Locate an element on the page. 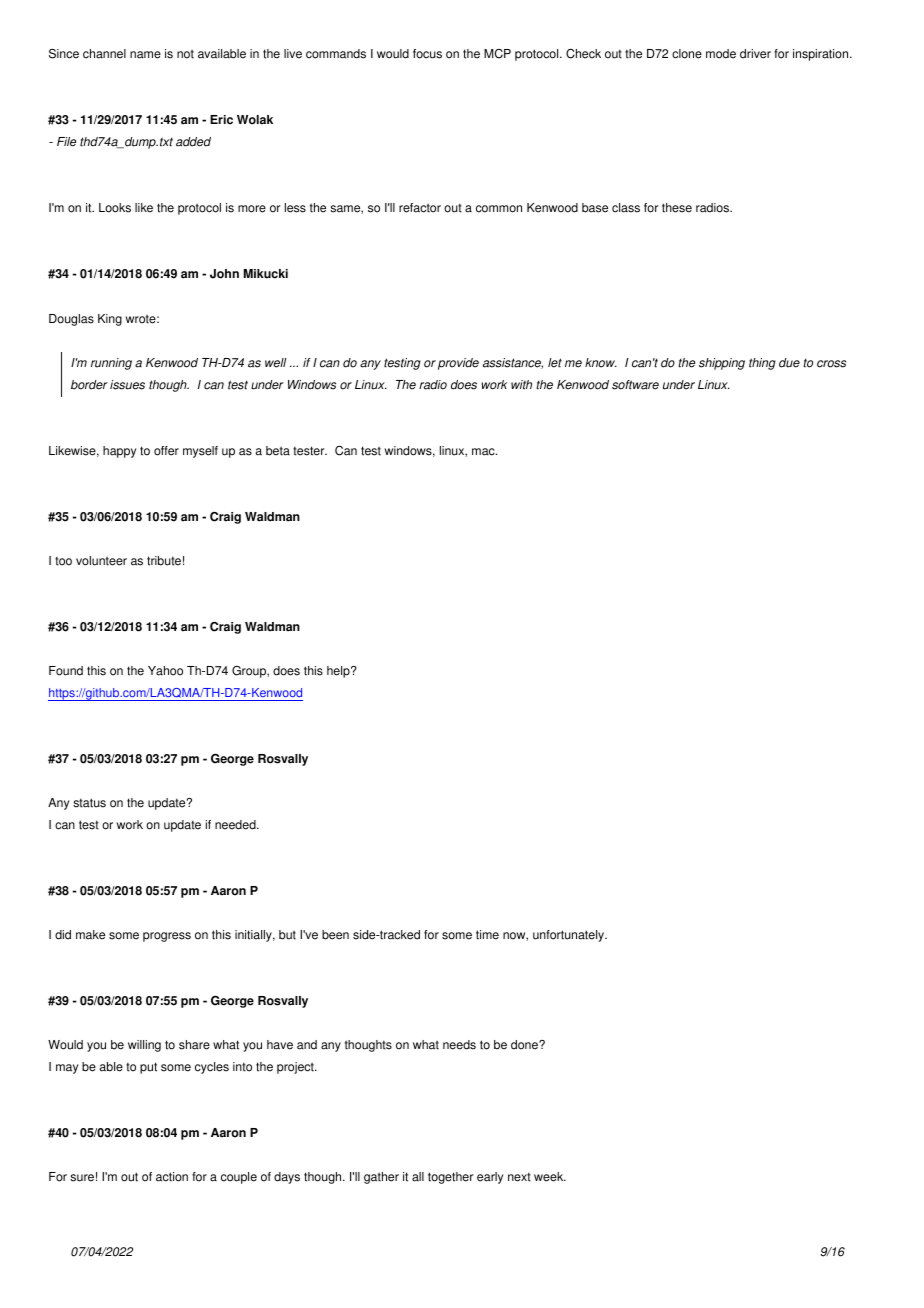  driver is located at coordinates (755, 54).
